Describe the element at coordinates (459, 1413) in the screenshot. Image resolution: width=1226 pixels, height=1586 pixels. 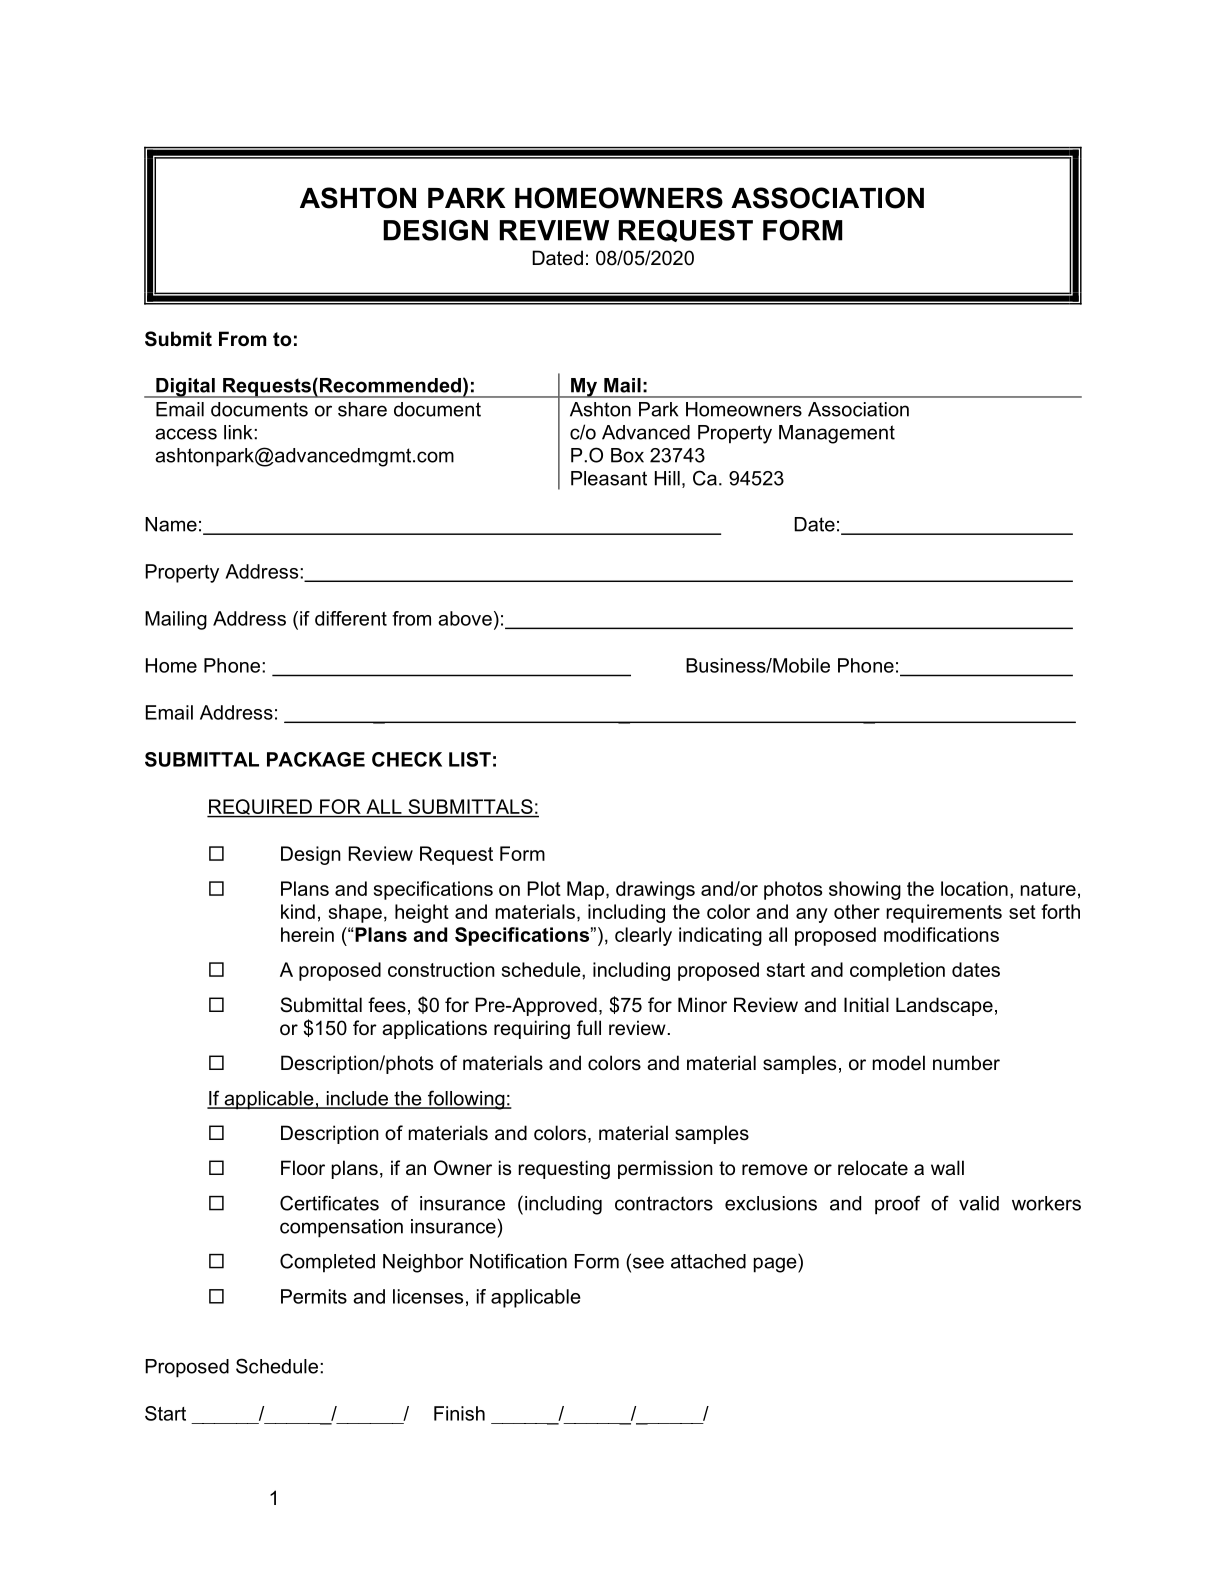
I see `Finish` at that location.
